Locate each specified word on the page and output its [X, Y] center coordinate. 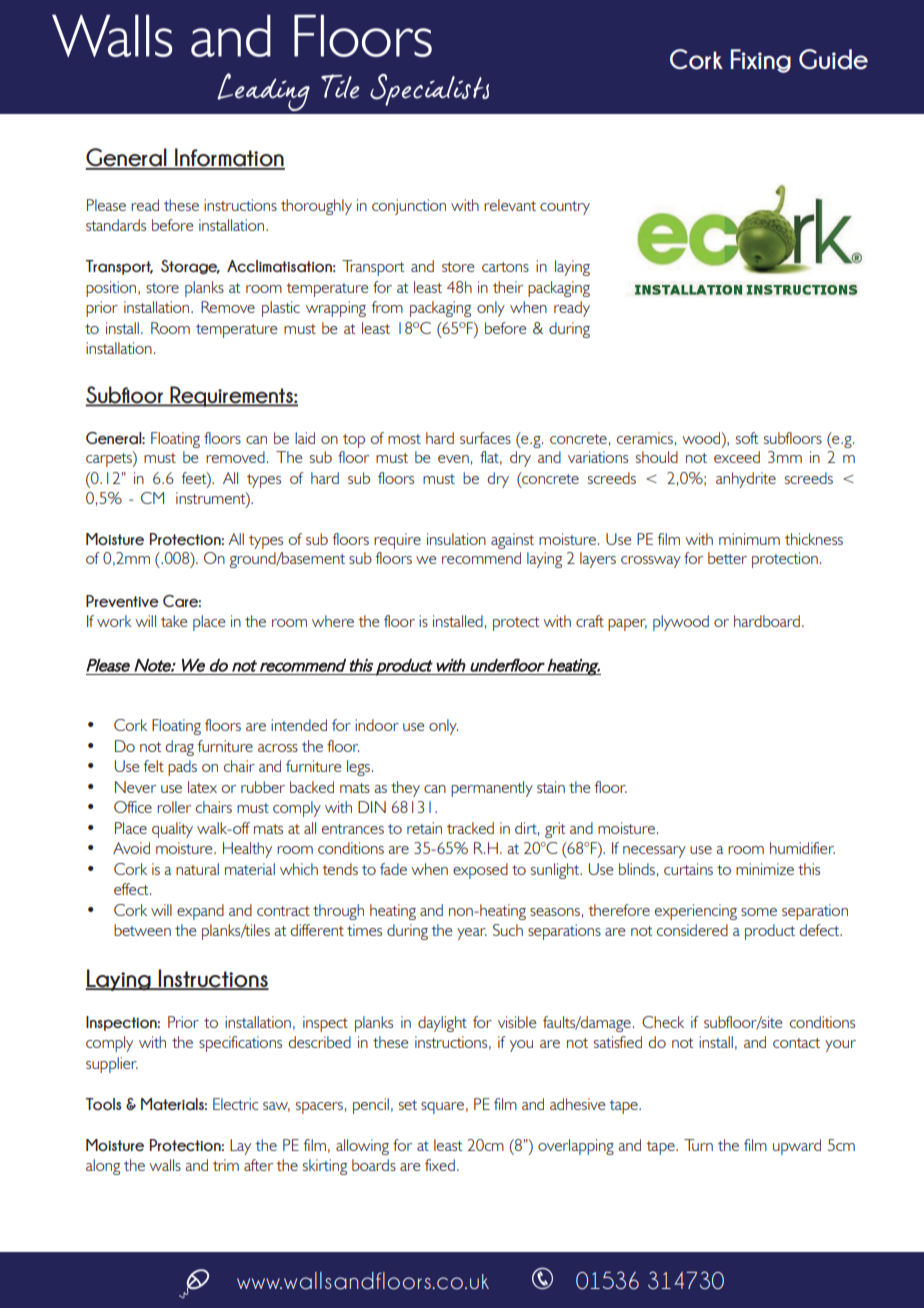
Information [229, 158]
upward [797, 1147]
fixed [440, 1165]
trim [226, 1165]
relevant [510, 205]
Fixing [761, 61]
